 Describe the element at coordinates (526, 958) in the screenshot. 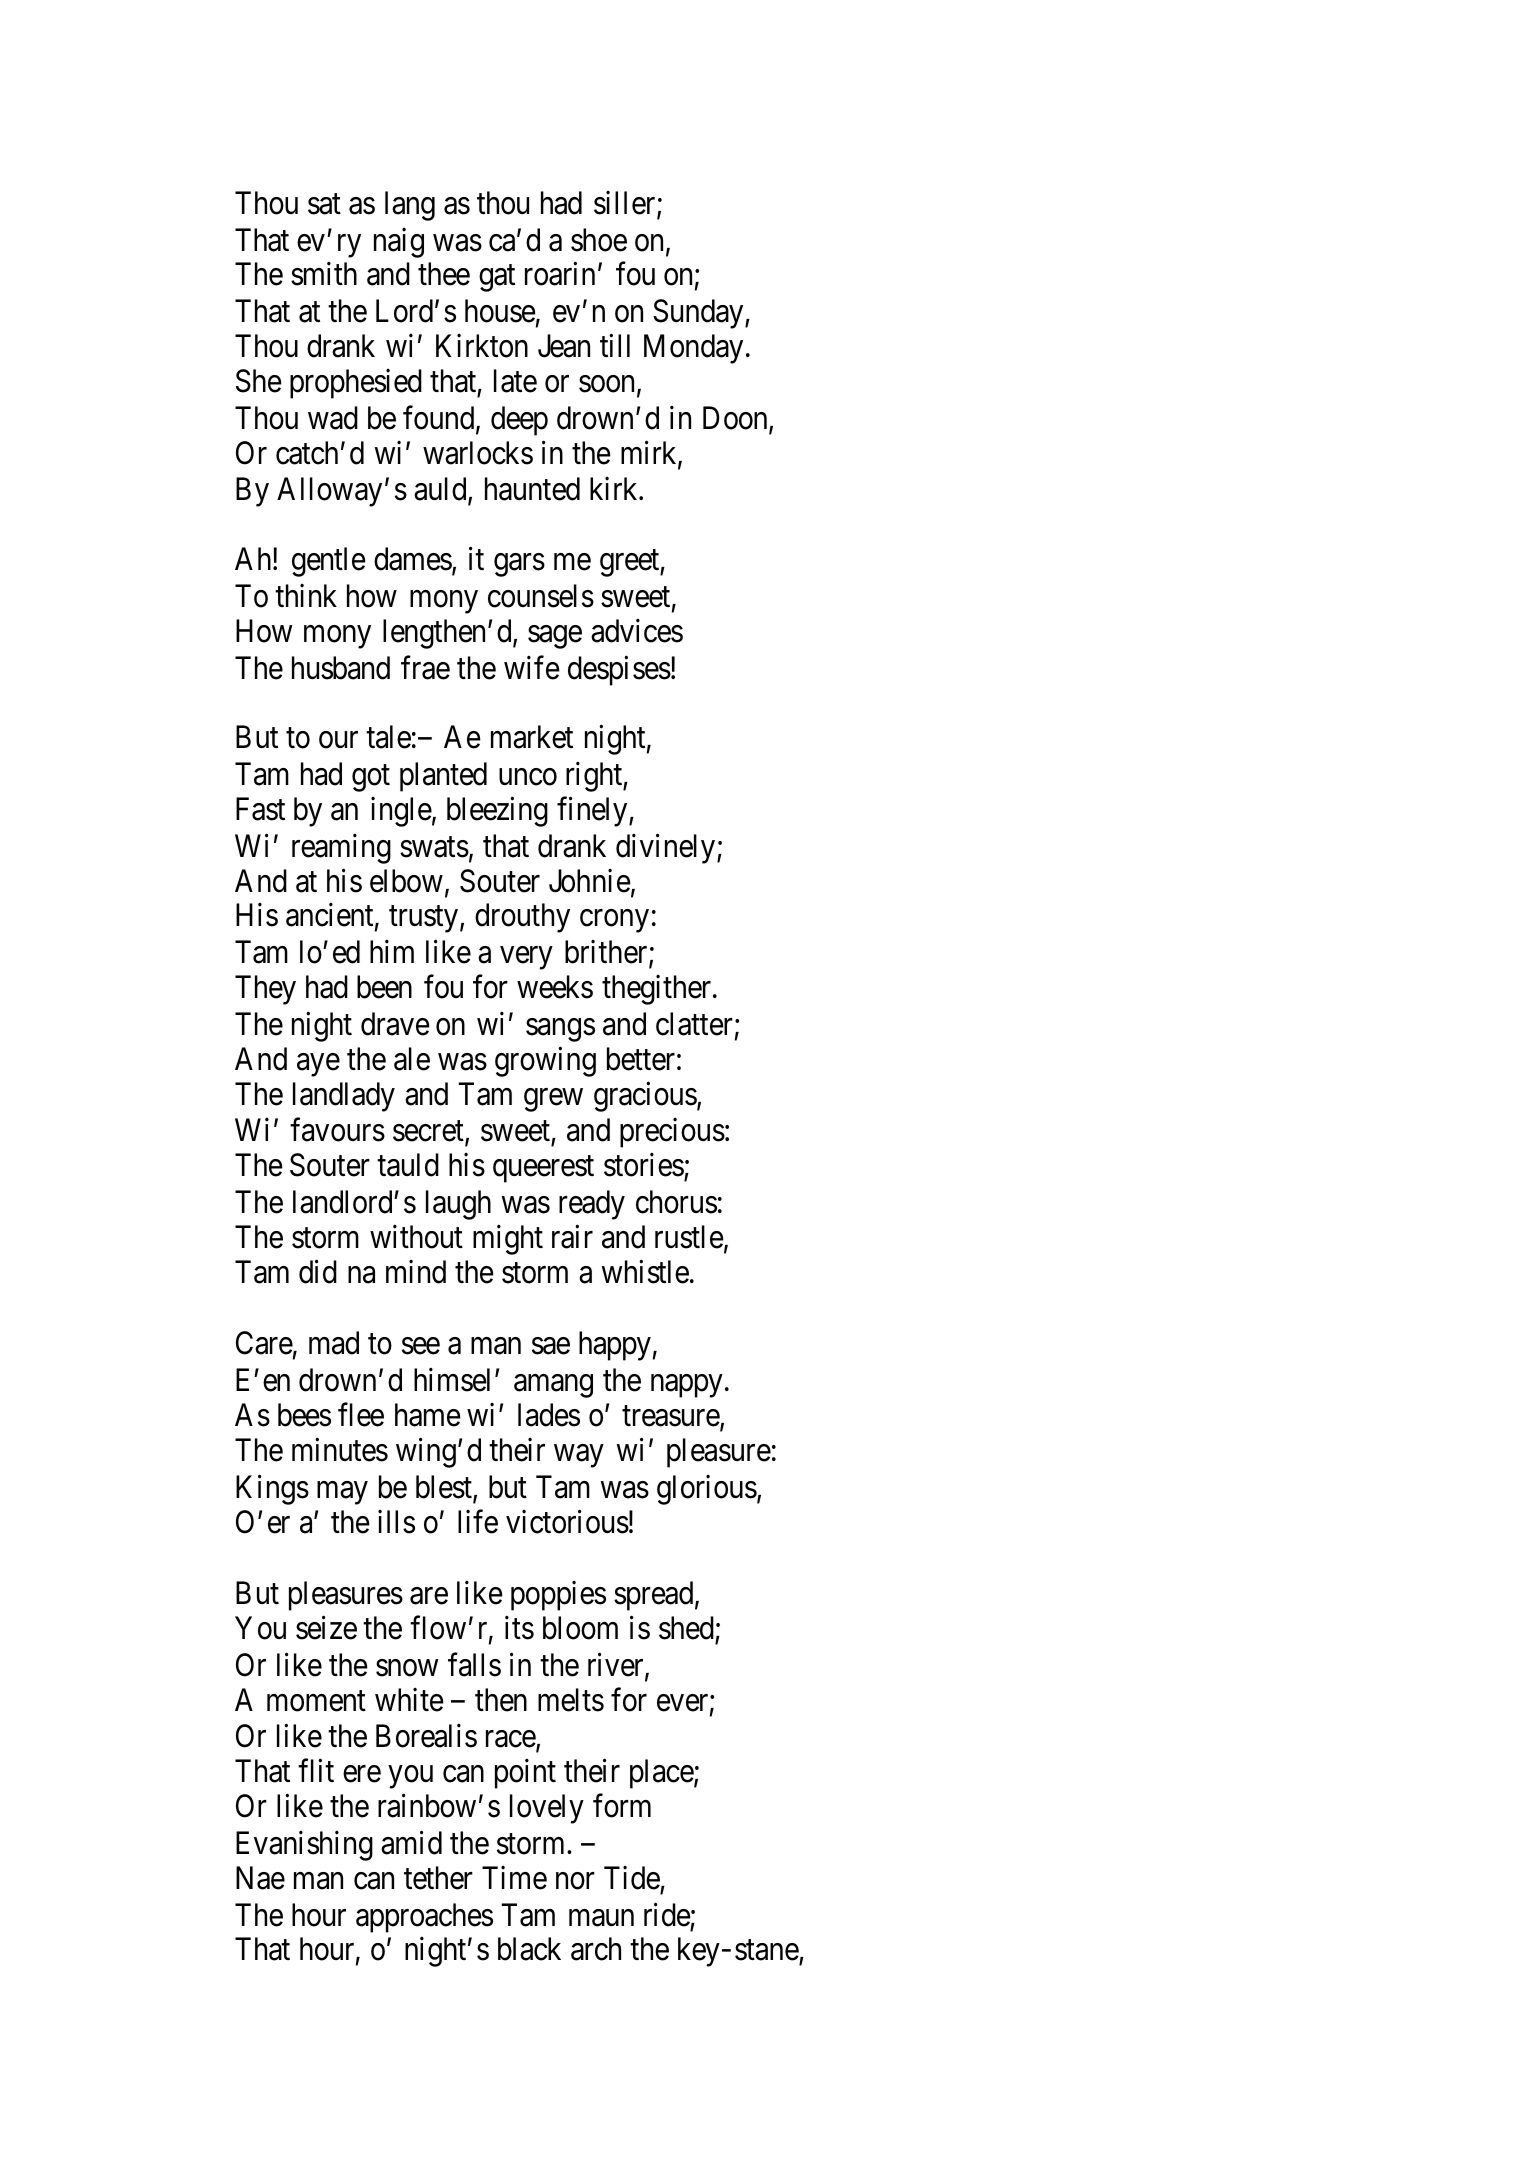

I see `very` at that location.
